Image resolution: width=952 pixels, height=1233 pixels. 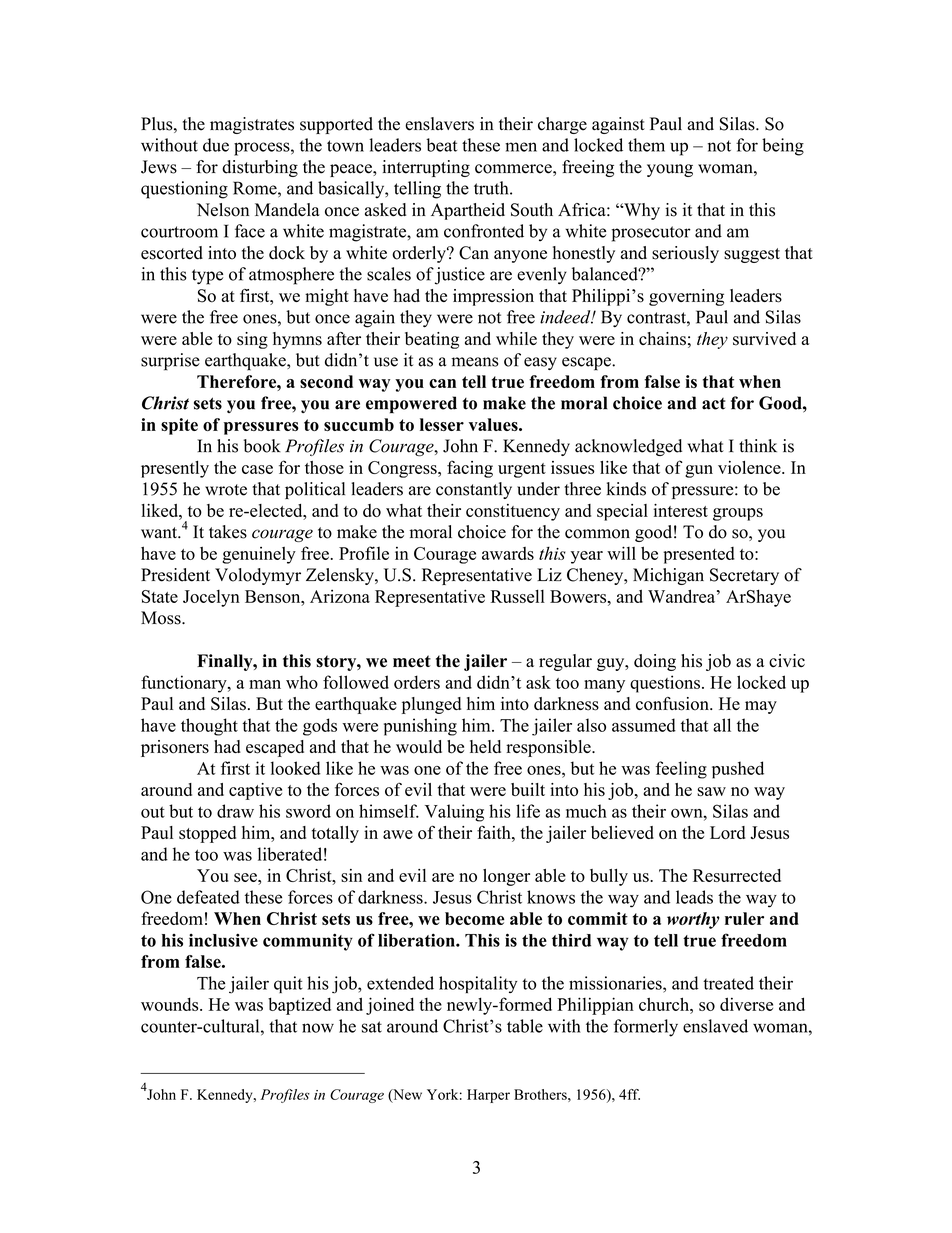 I want to click on defeated, so click(x=208, y=897).
